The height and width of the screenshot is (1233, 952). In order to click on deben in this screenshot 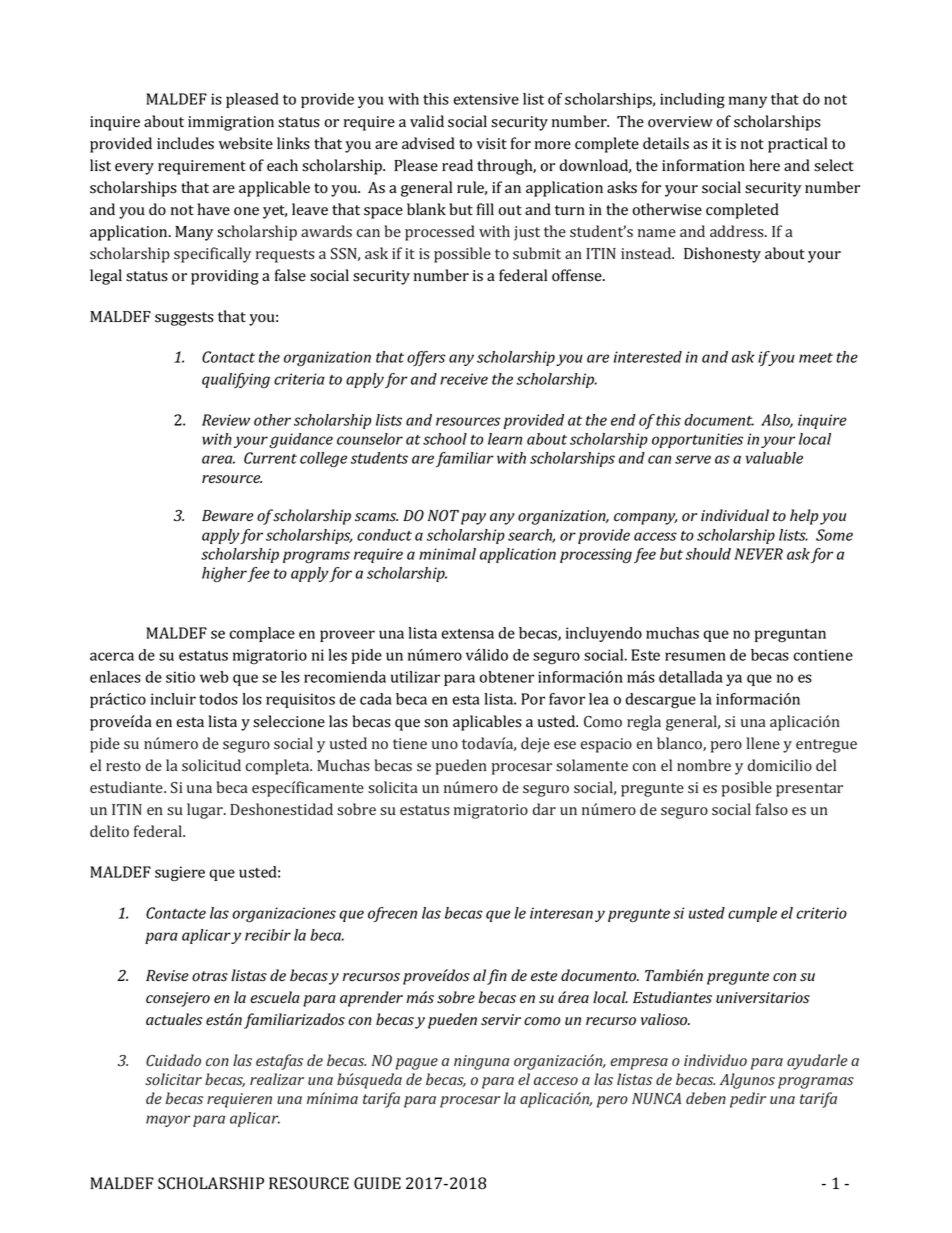, I will do `click(706, 1098)`.
